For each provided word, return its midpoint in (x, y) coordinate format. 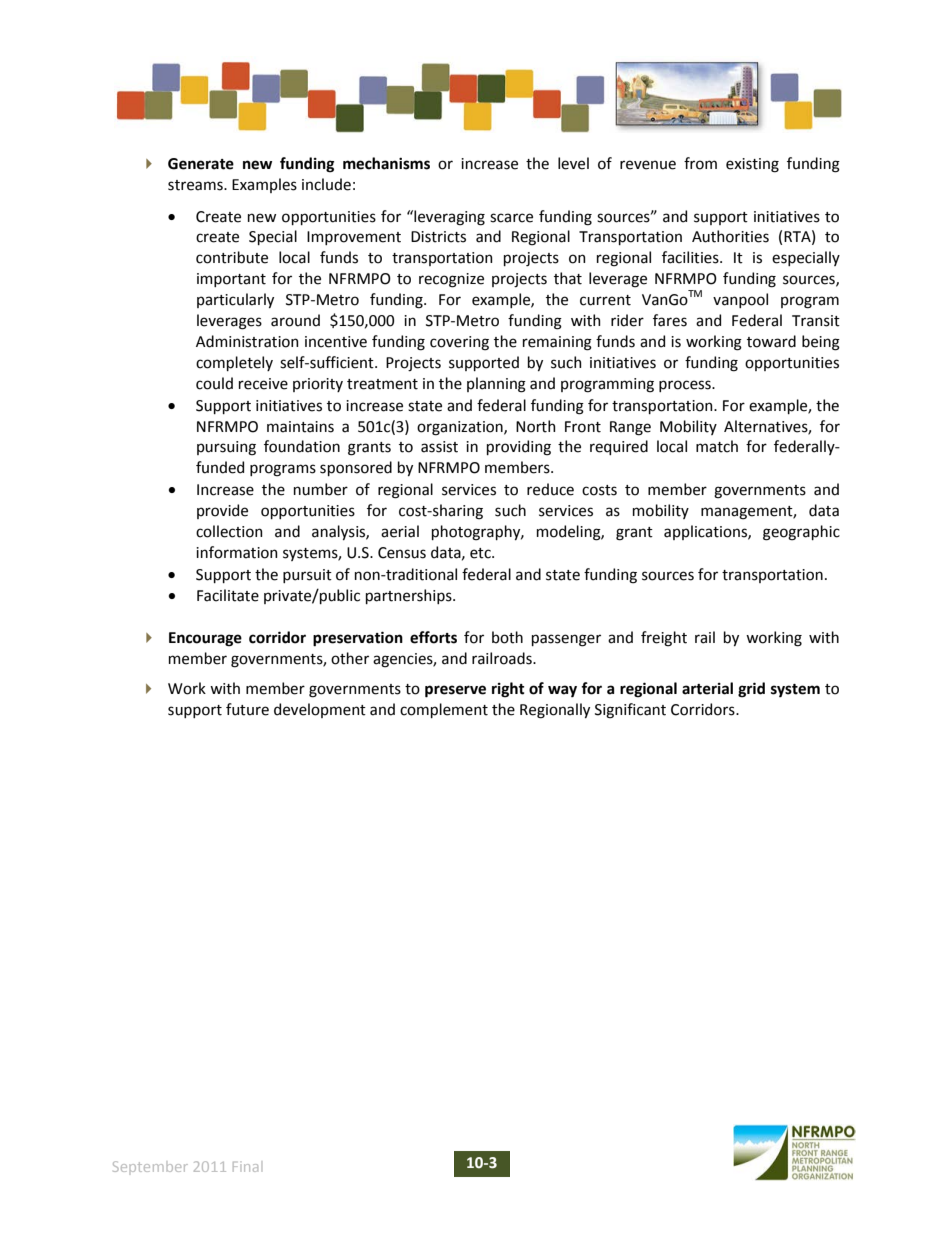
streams (196, 185)
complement (444, 710)
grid (751, 690)
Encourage (205, 639)
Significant (630, 711)
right (508, 690)
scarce (511, 218)
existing (752, 165)
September (150, 1166)
